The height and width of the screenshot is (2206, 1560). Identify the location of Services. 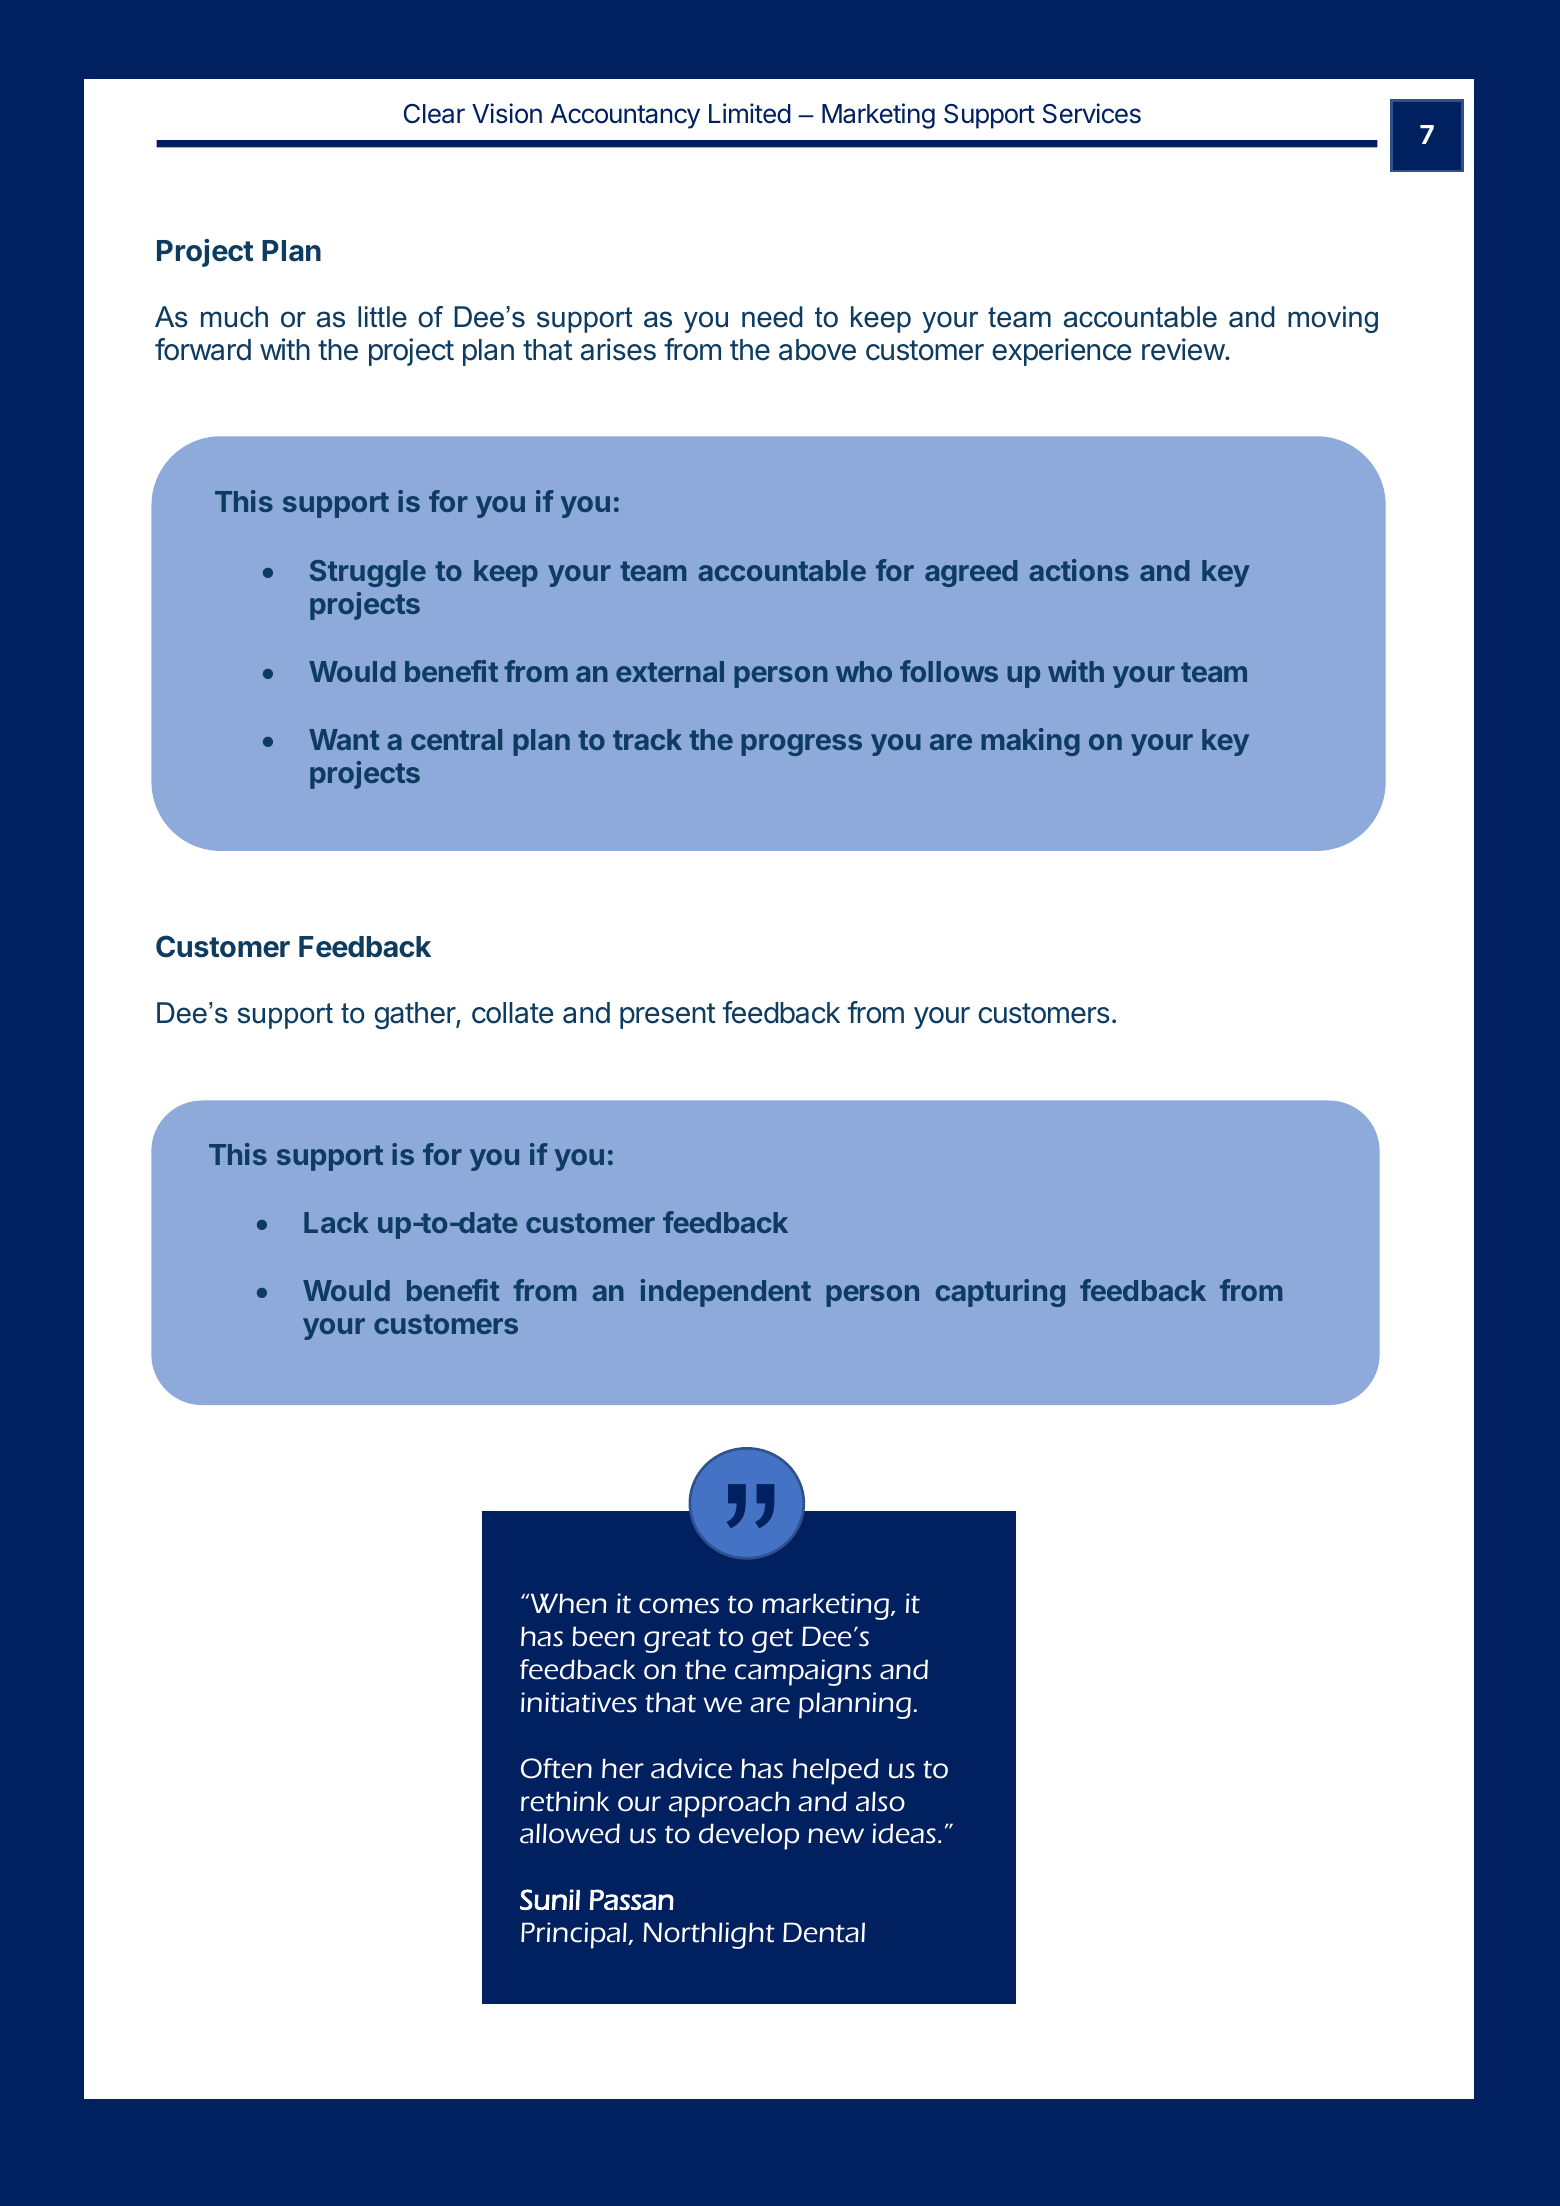
(1092, 113).
